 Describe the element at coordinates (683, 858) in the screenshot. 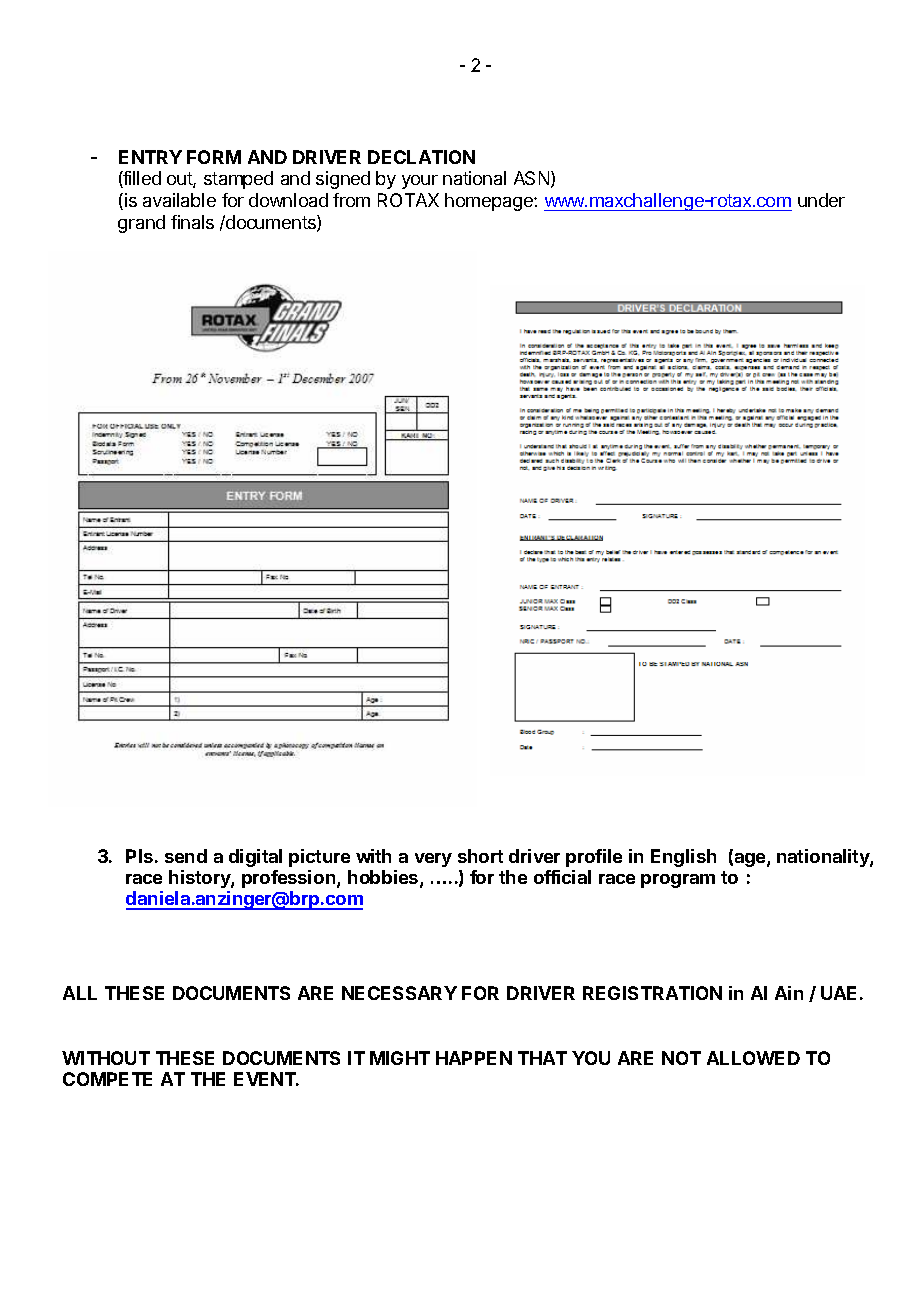

I see `English` at that location.
